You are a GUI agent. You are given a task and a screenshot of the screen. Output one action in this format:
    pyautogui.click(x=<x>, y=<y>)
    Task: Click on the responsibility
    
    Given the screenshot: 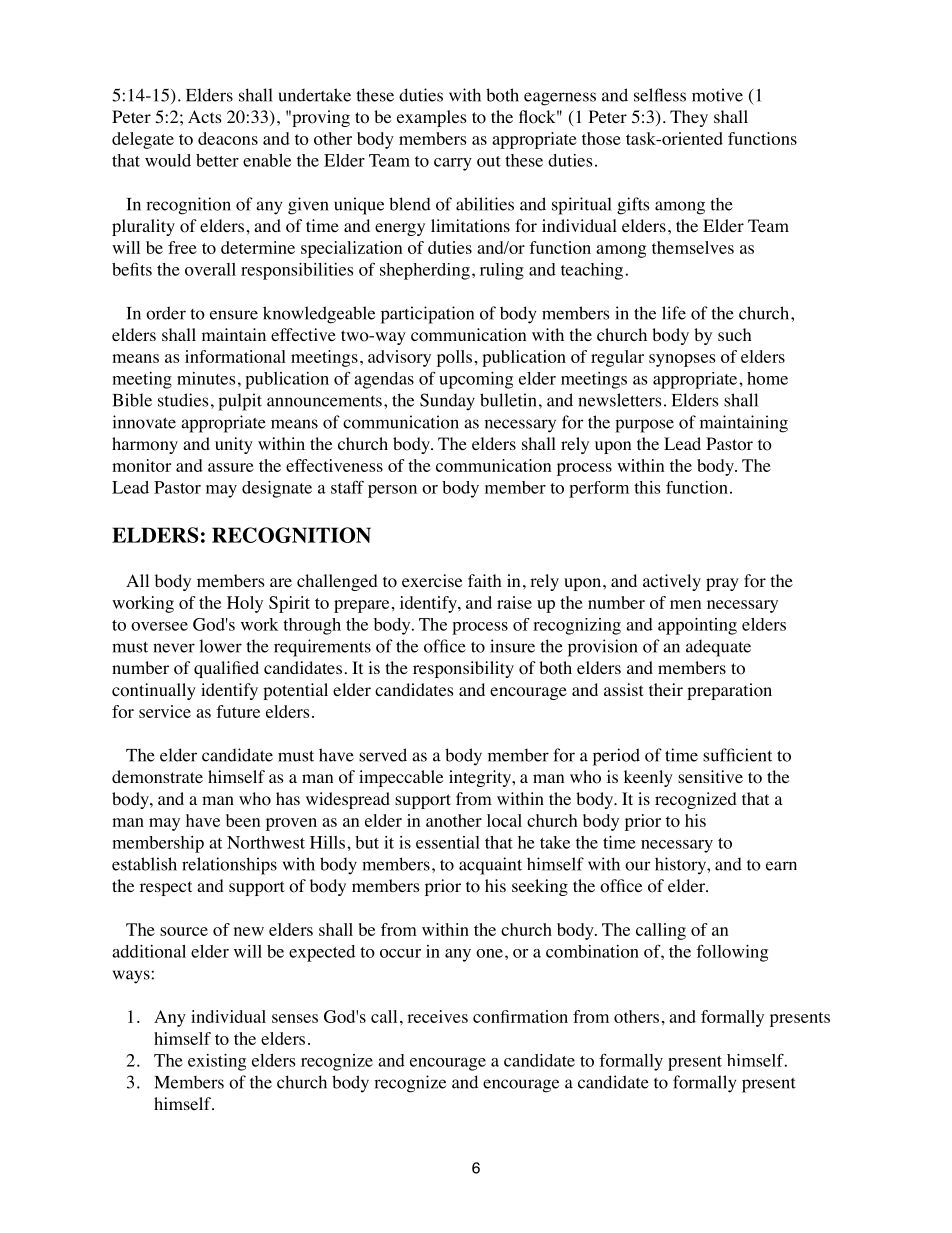 What is the action you would take?
    pyautogui.click(x=463, y=669)
